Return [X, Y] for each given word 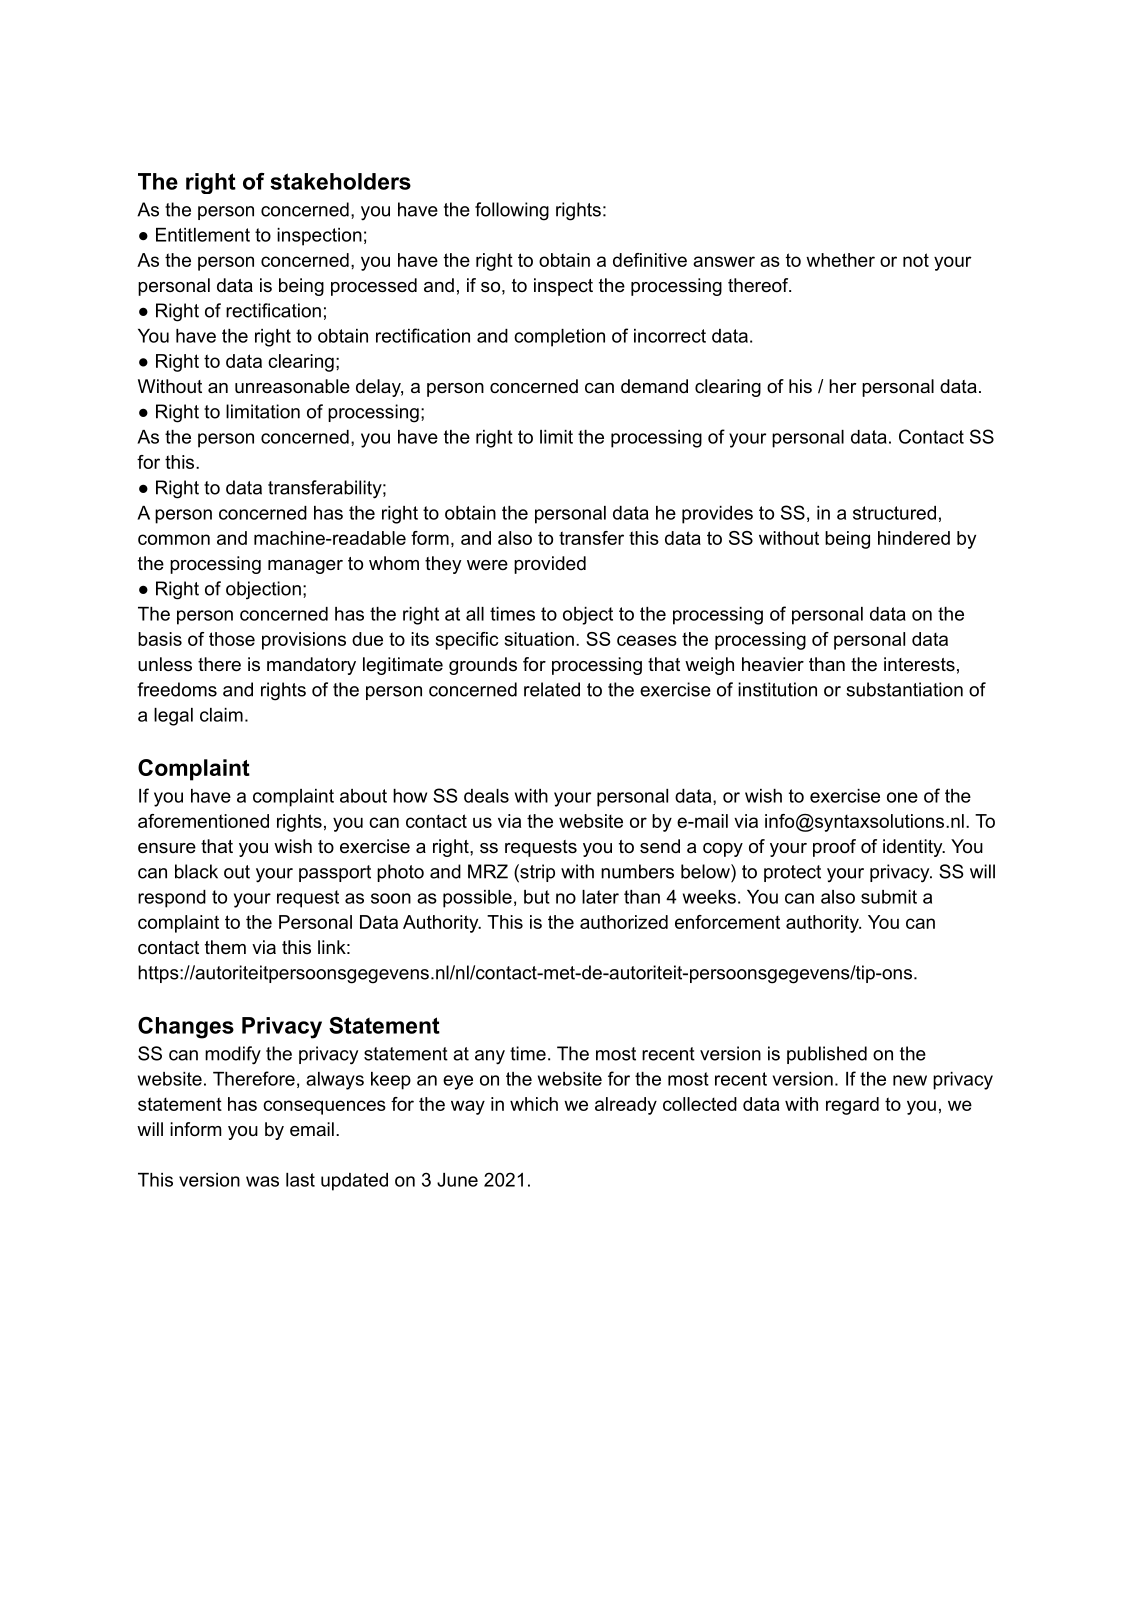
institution [777, 689]
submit [889, 897]
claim [221, 715]
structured [894, 513]
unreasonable [292, 386]
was [262, 1181]
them [225, 947]
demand [654, 386]
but [537, 897]
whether [840, 260]
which [534, 1104]
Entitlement [203, 235]
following [512, 211]
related [552, 689]
